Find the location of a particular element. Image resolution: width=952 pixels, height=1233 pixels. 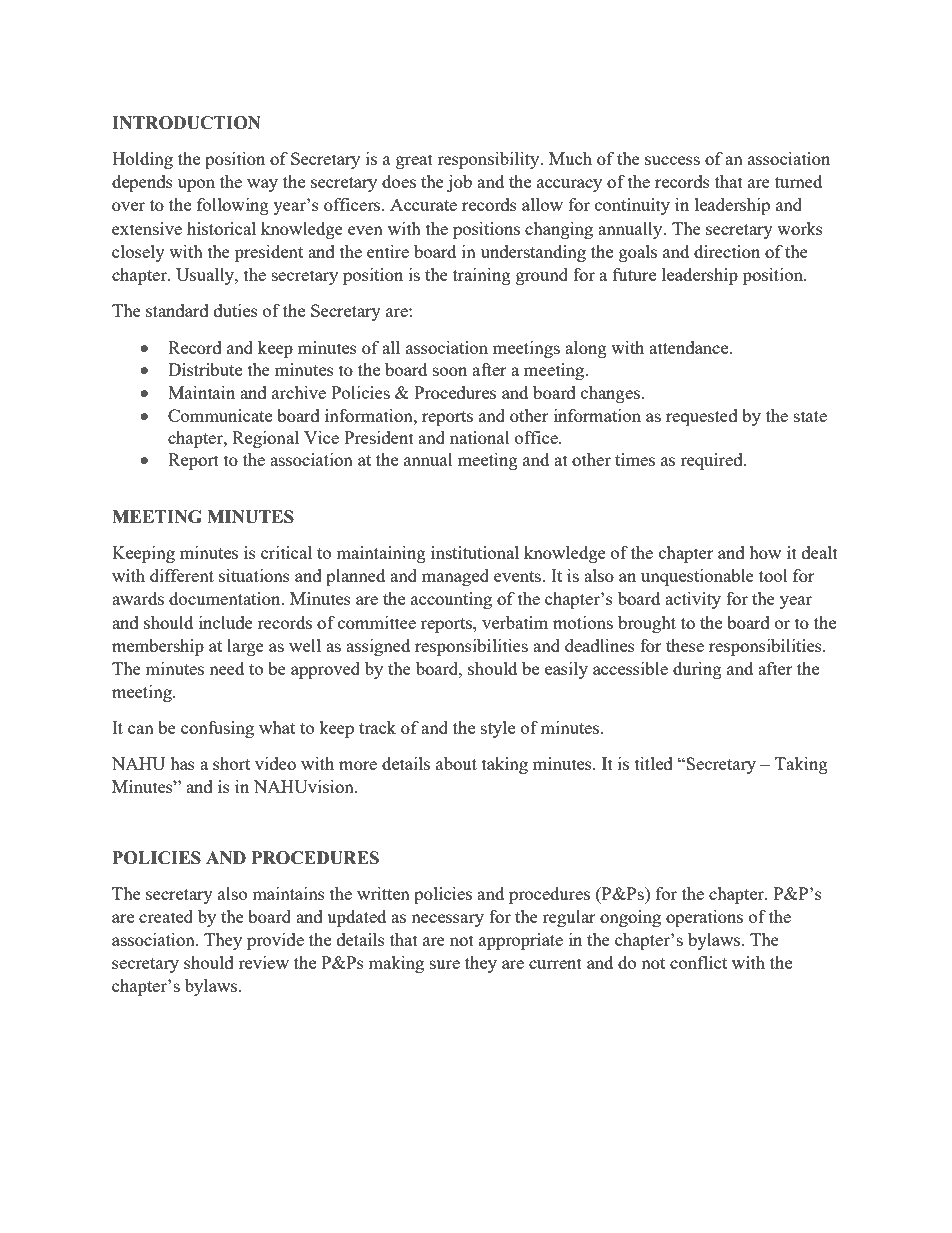

created is located at coordinates (166, 916).
